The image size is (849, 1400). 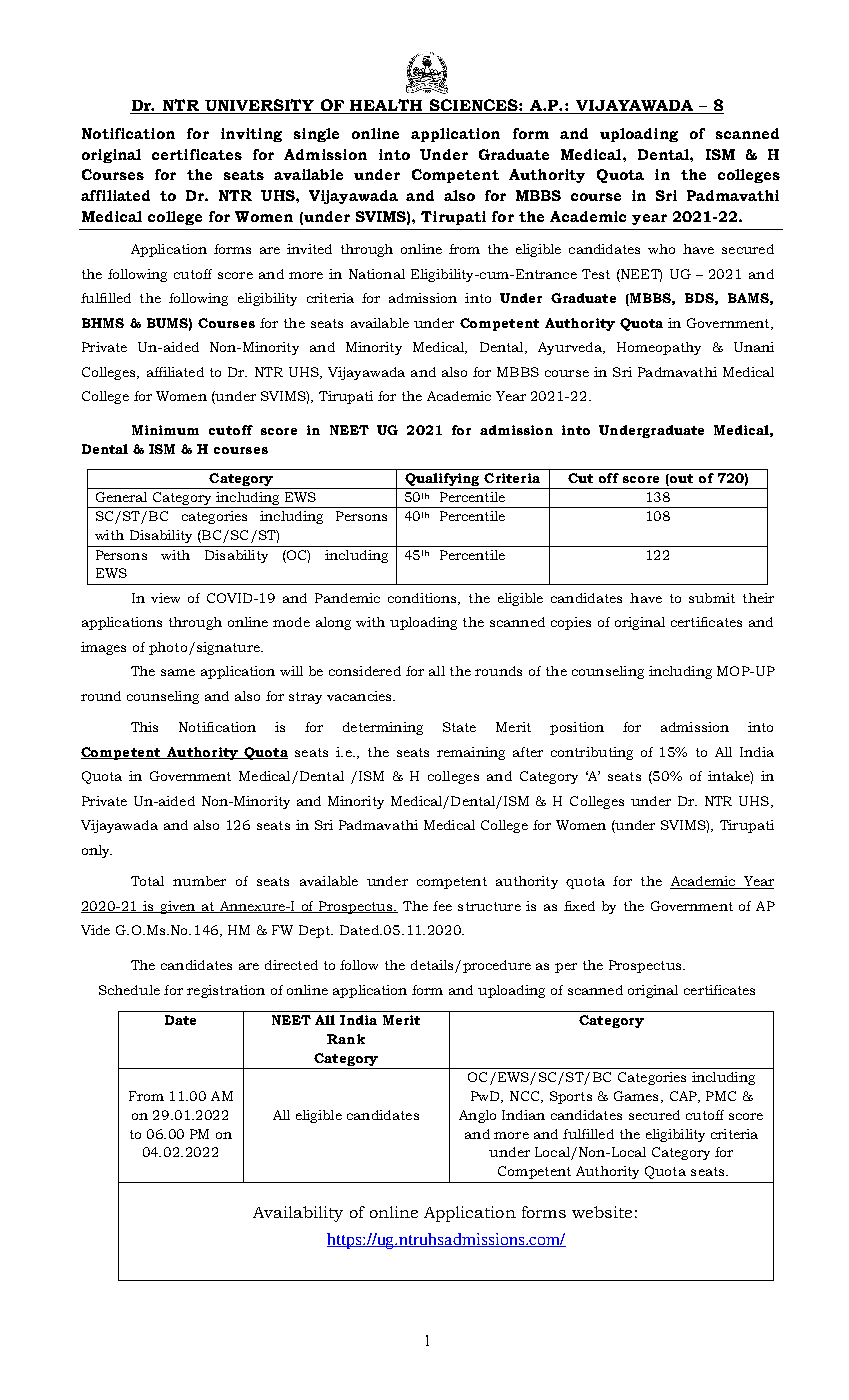 I want to click on fee, so click(x=442, y=906).
